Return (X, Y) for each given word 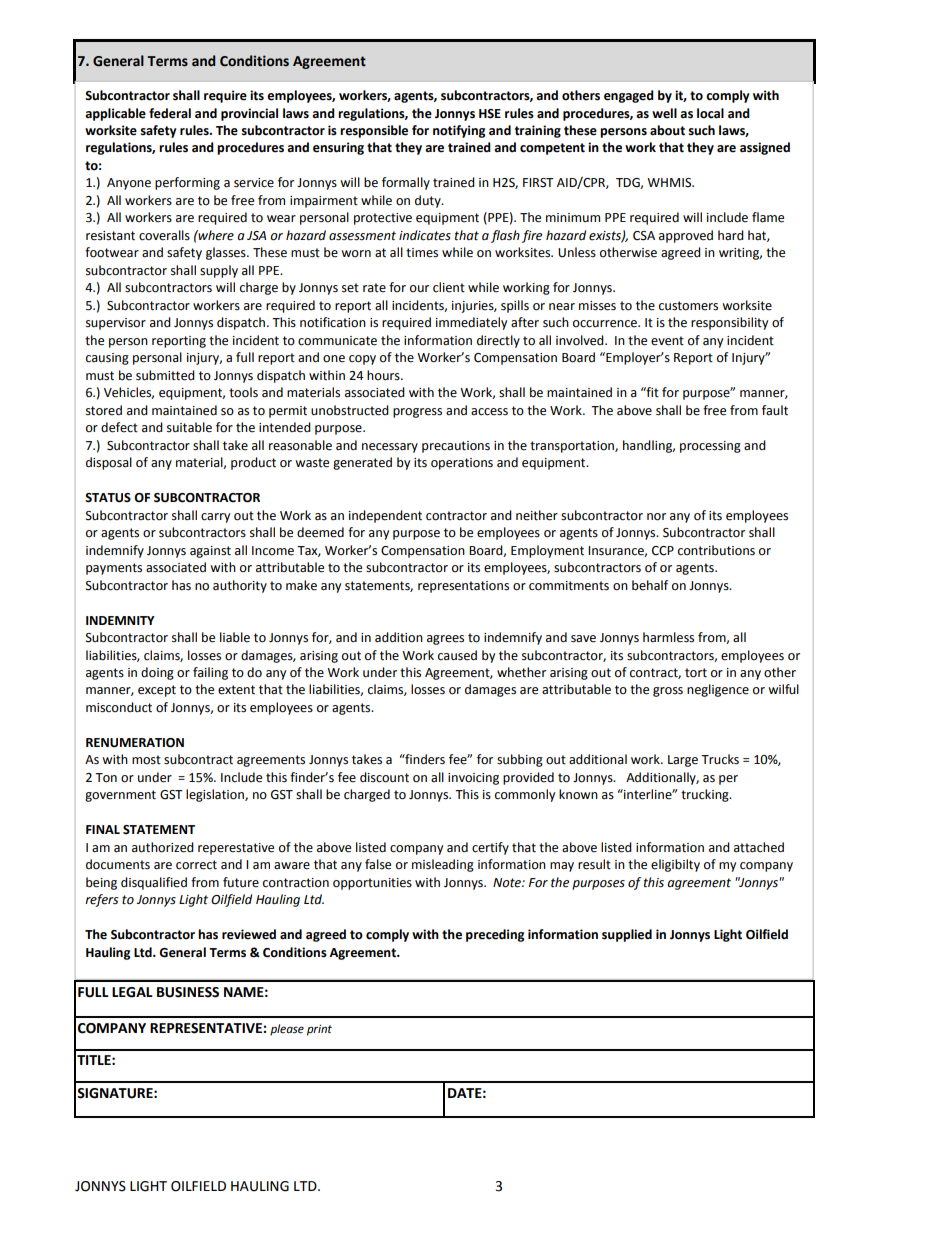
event (667, 341)
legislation (216, 795)
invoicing (473, 779)
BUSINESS (188, 992)
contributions (716, 550)
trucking (706, 795)
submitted (165, 375)
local (710, 113)
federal (170, 113)
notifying (459, 131)
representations (463, 587)
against (210, 552)
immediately (471, 323)
